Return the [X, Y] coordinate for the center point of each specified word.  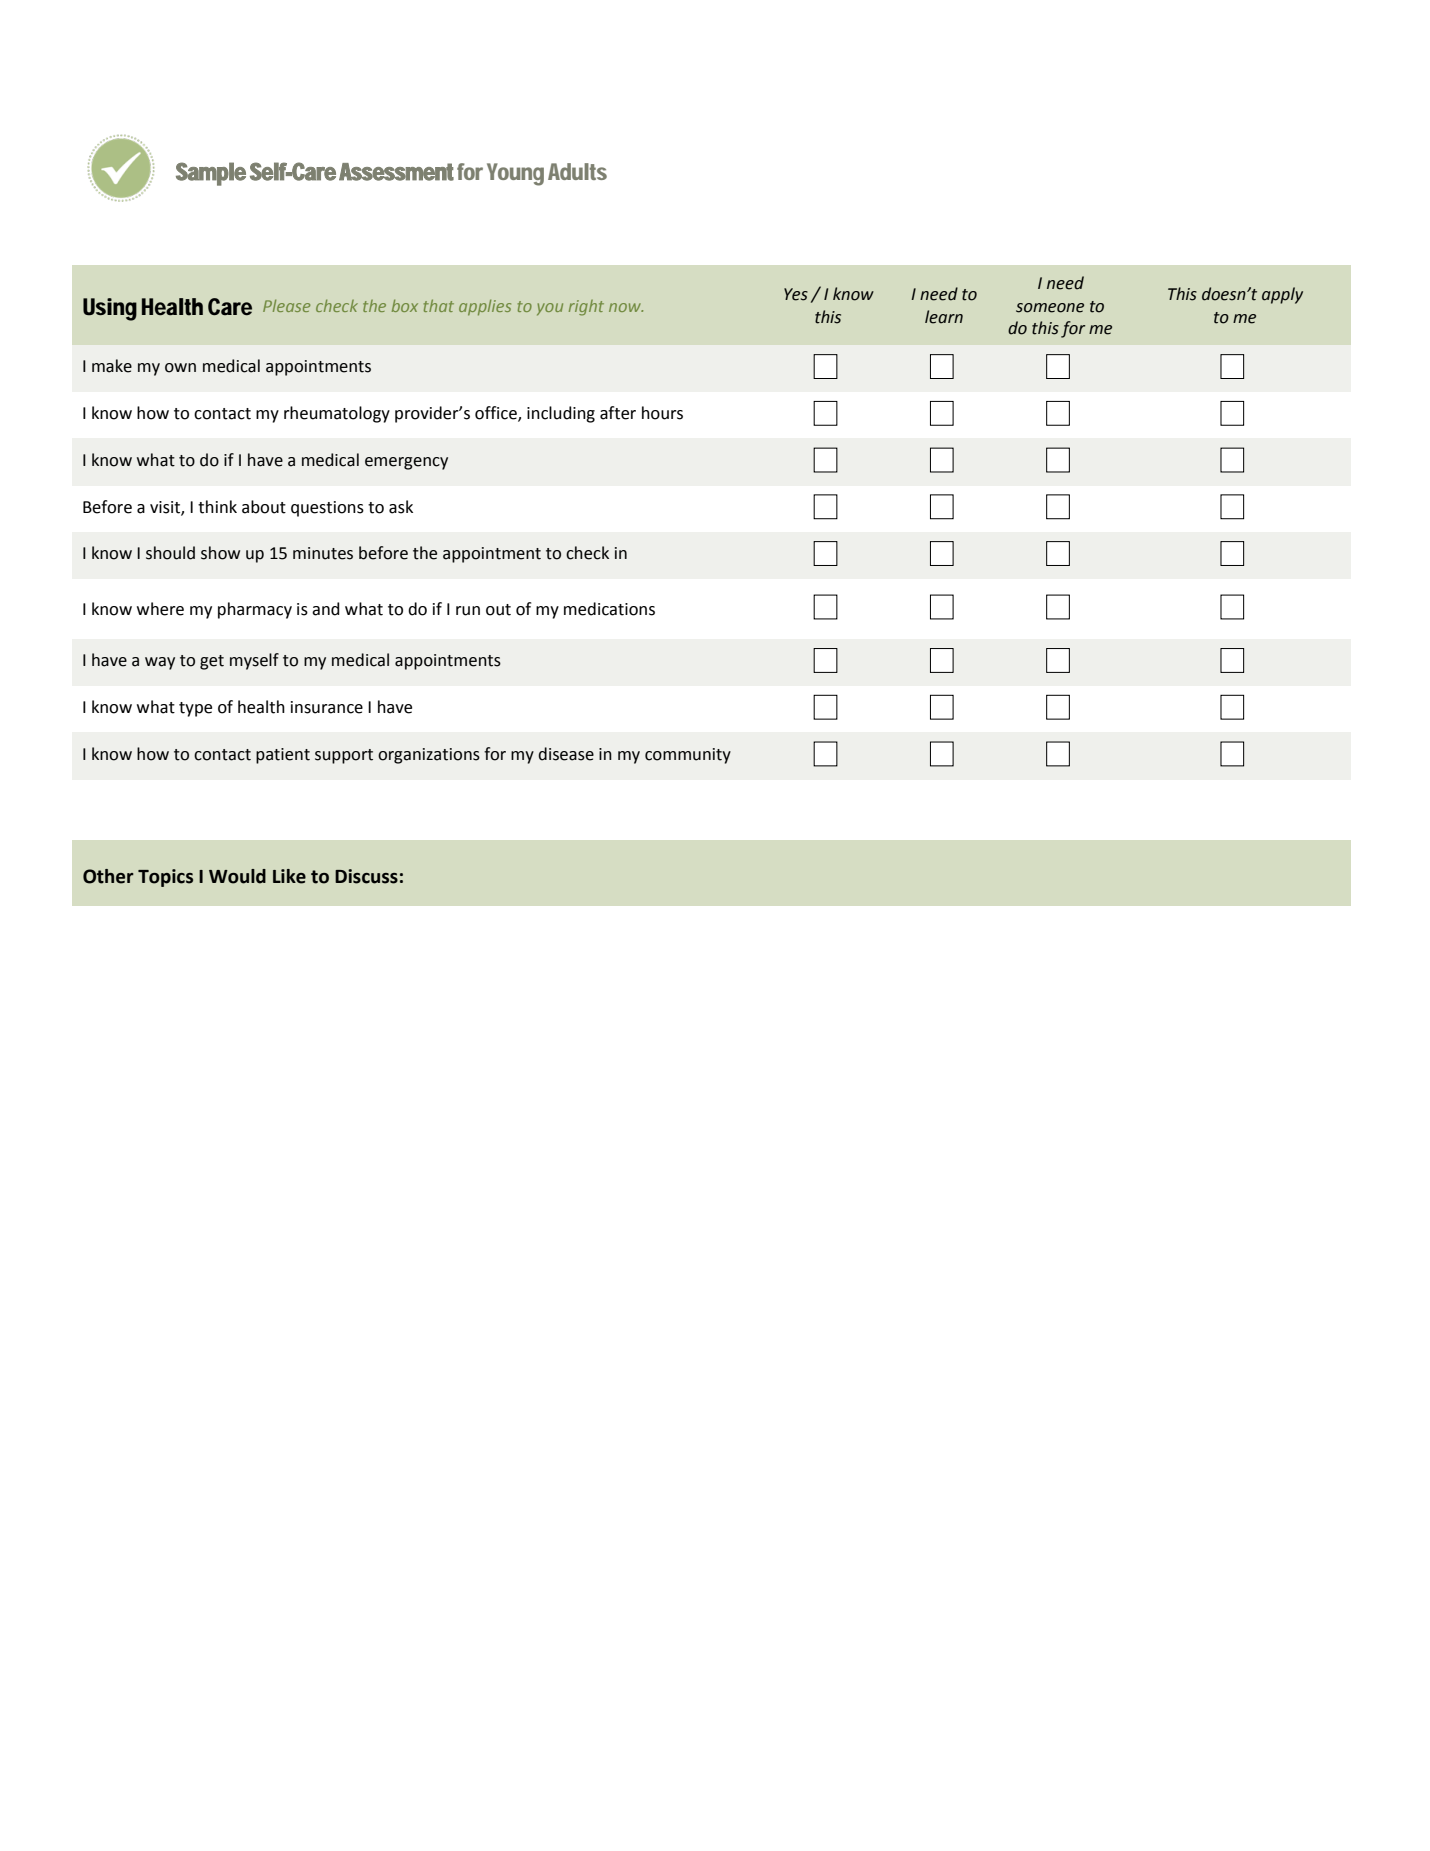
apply [1282, 295]
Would [237, 876]
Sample [211, 174]
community [688, 756]
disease [566, 754]
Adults [577, 171]
